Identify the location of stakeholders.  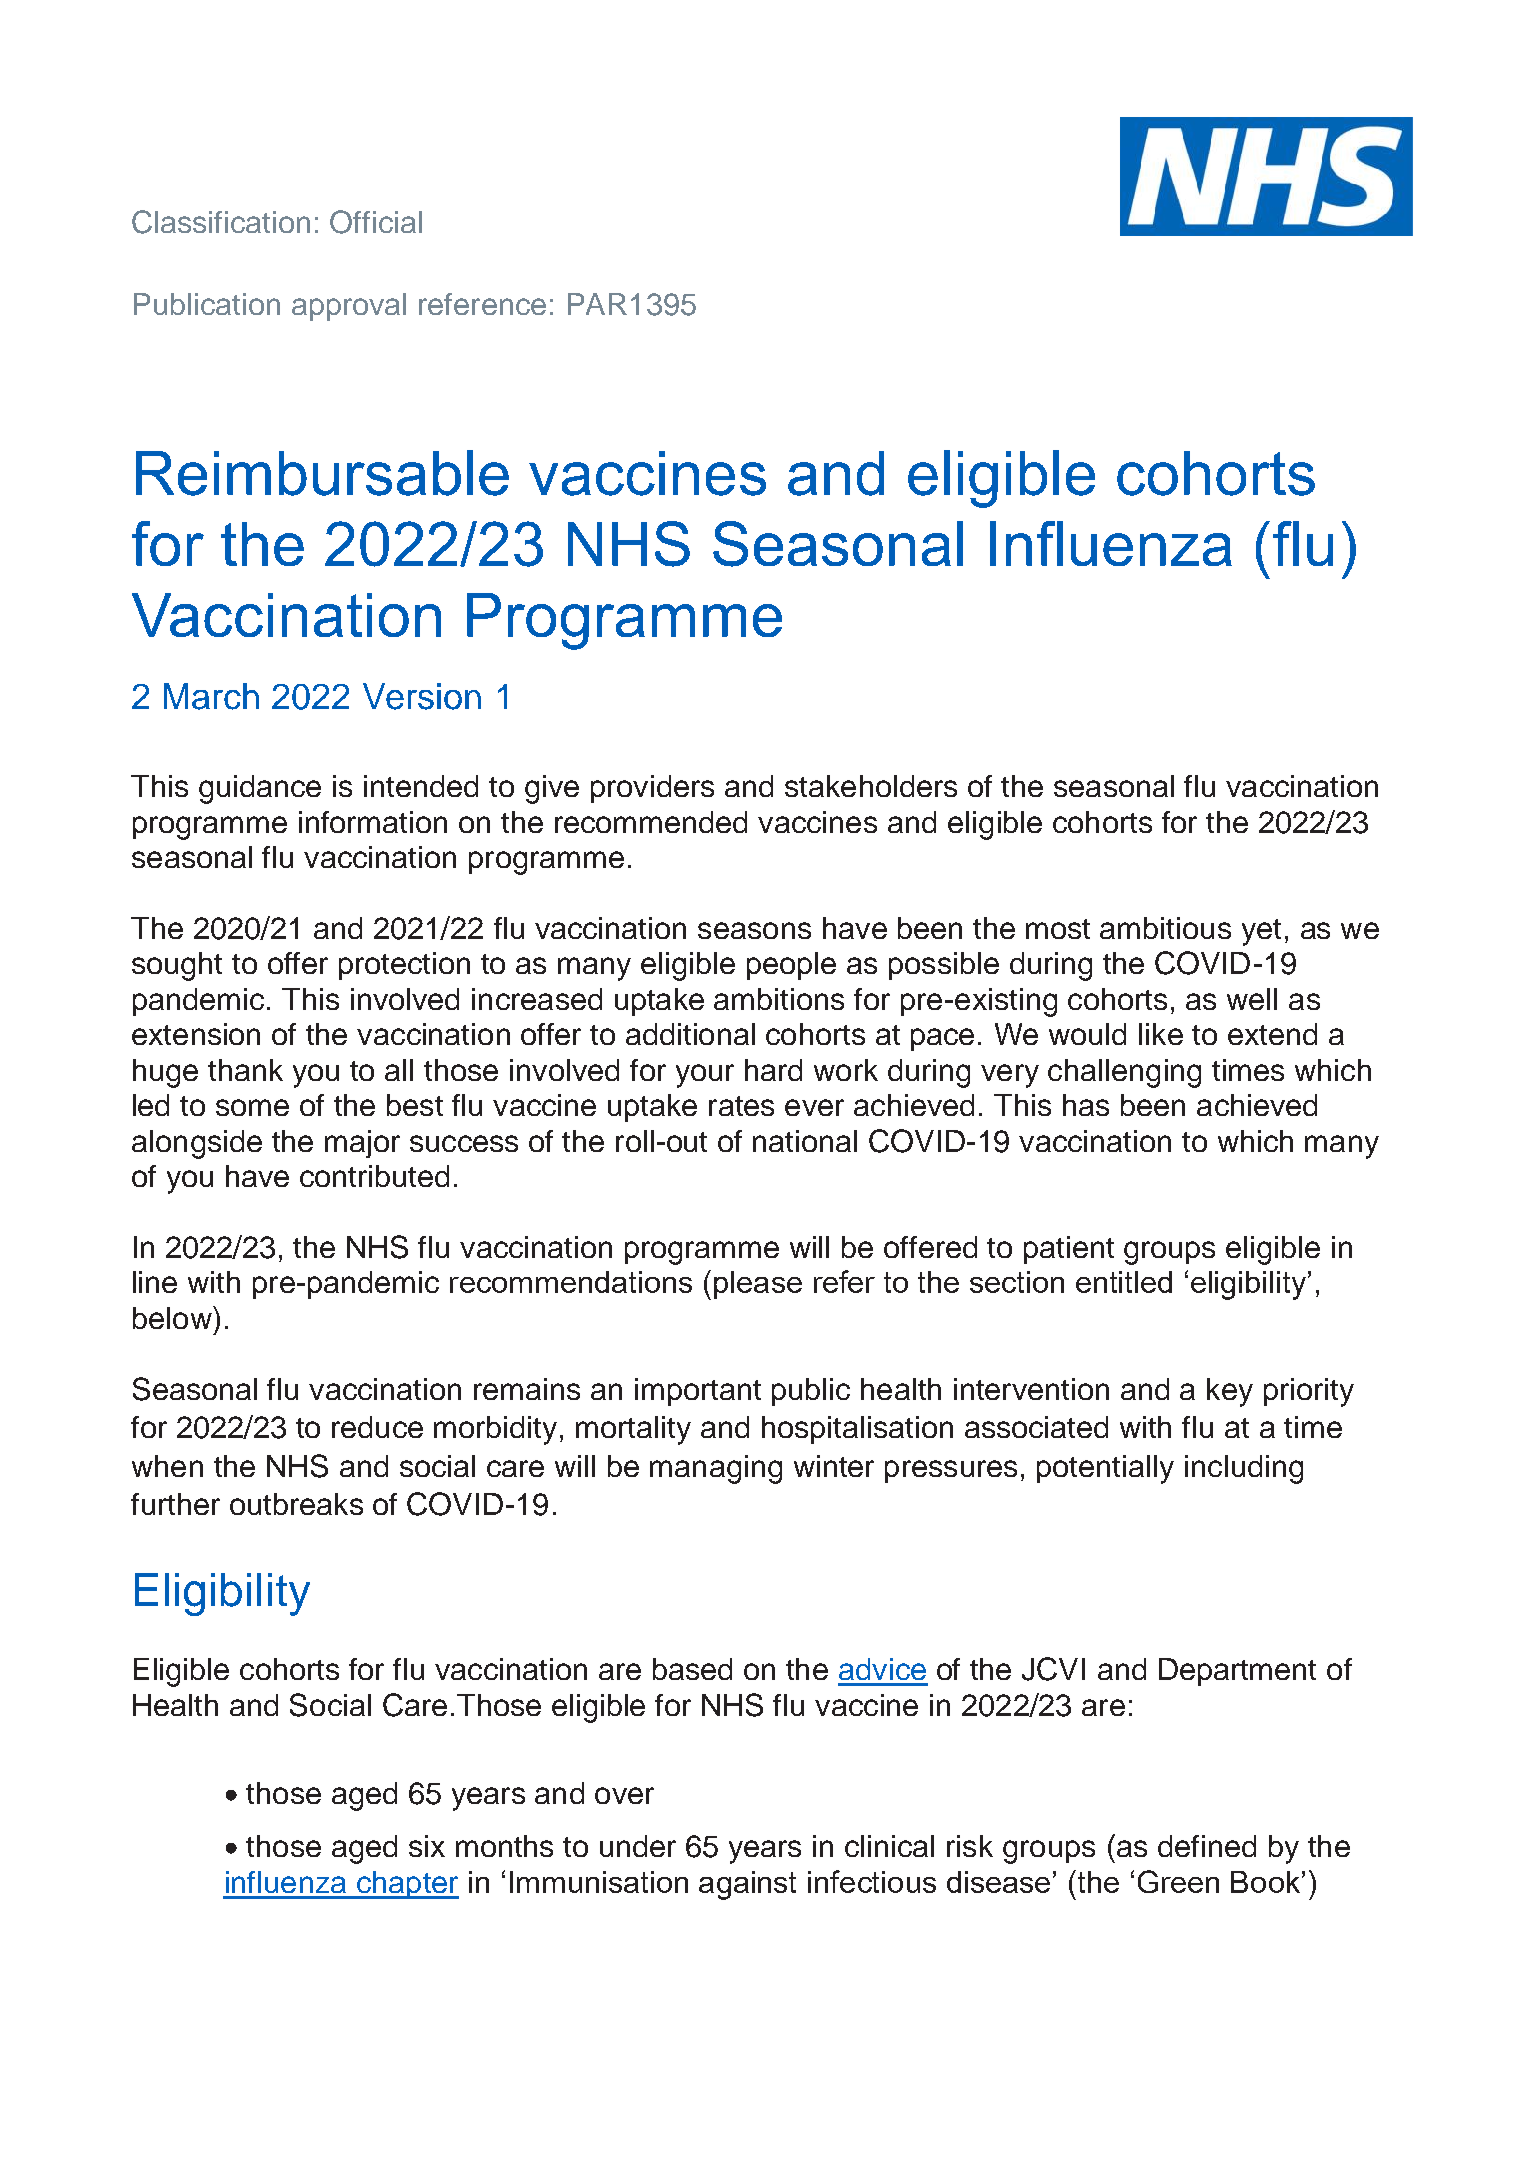
(871, 786).
